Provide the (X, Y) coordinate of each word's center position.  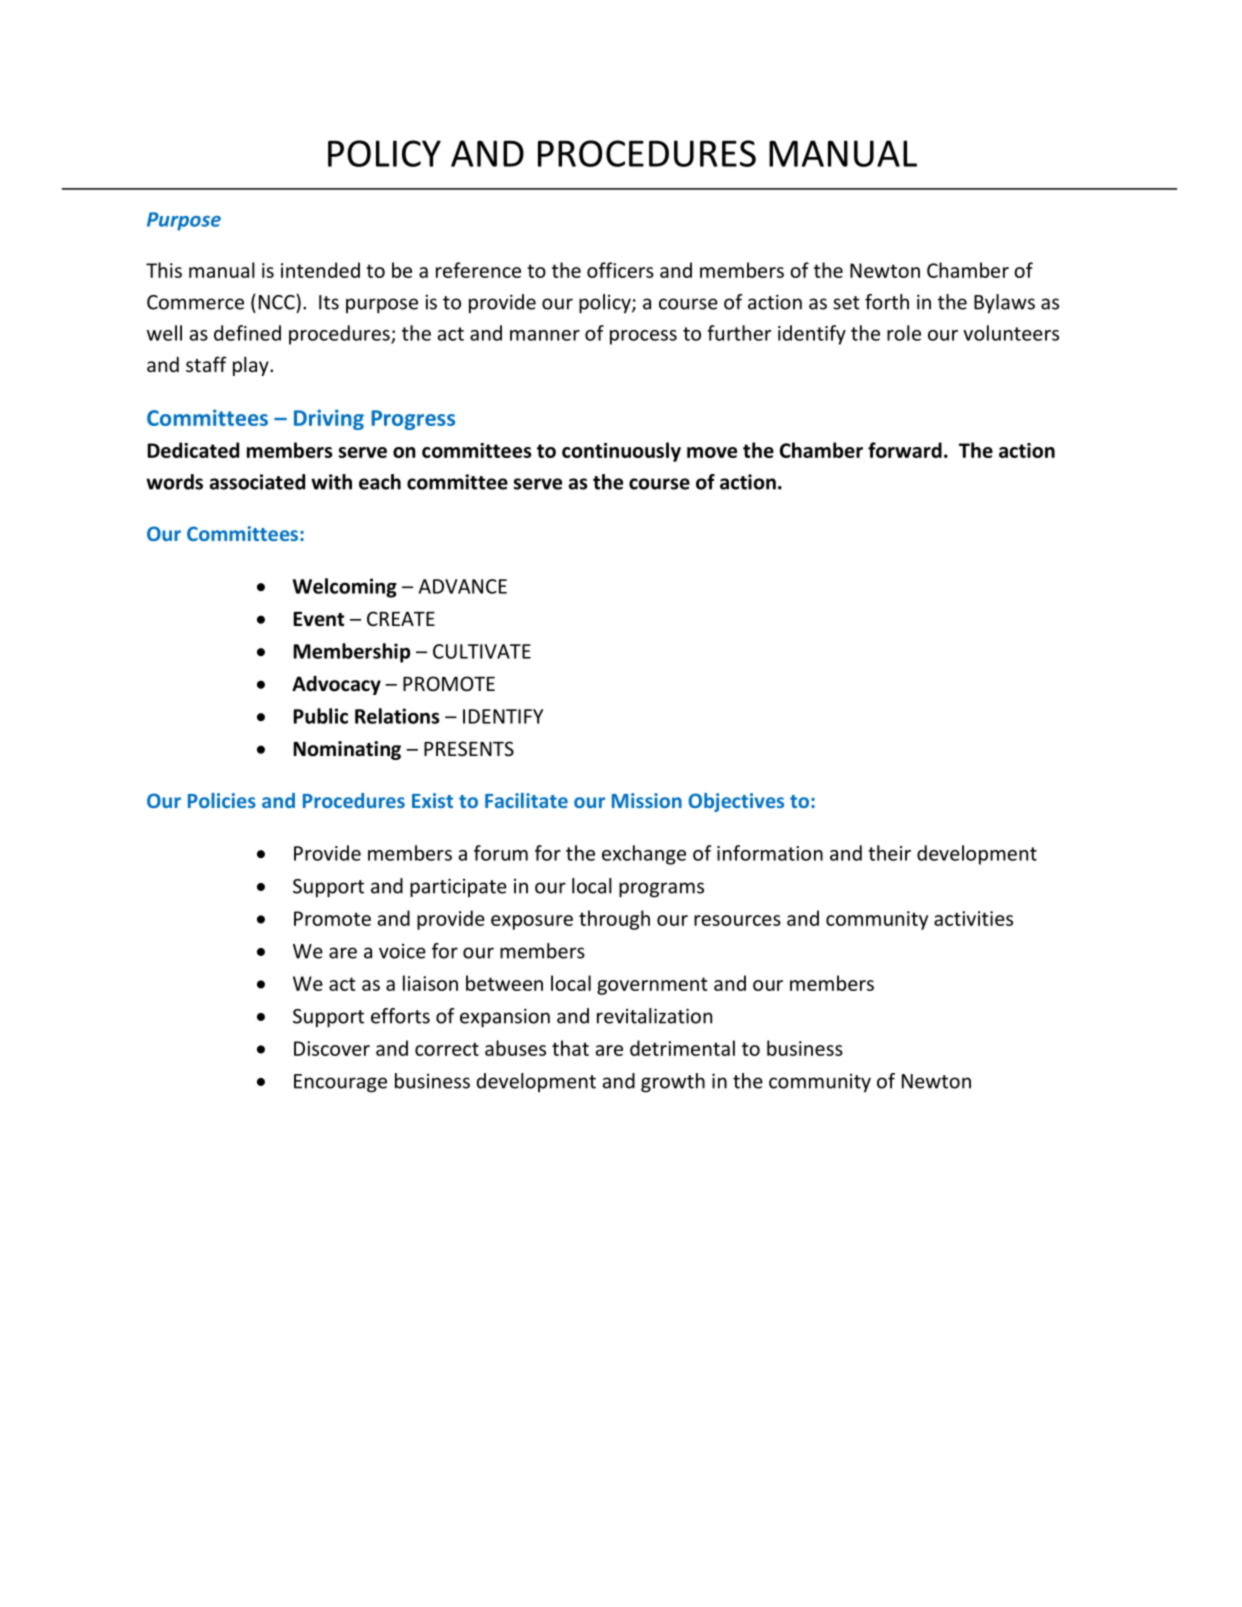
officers (620, 270)
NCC (278, 302)
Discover (332, 1048)
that (570, 1048)
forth (887, 302)
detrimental (682, 1048)
